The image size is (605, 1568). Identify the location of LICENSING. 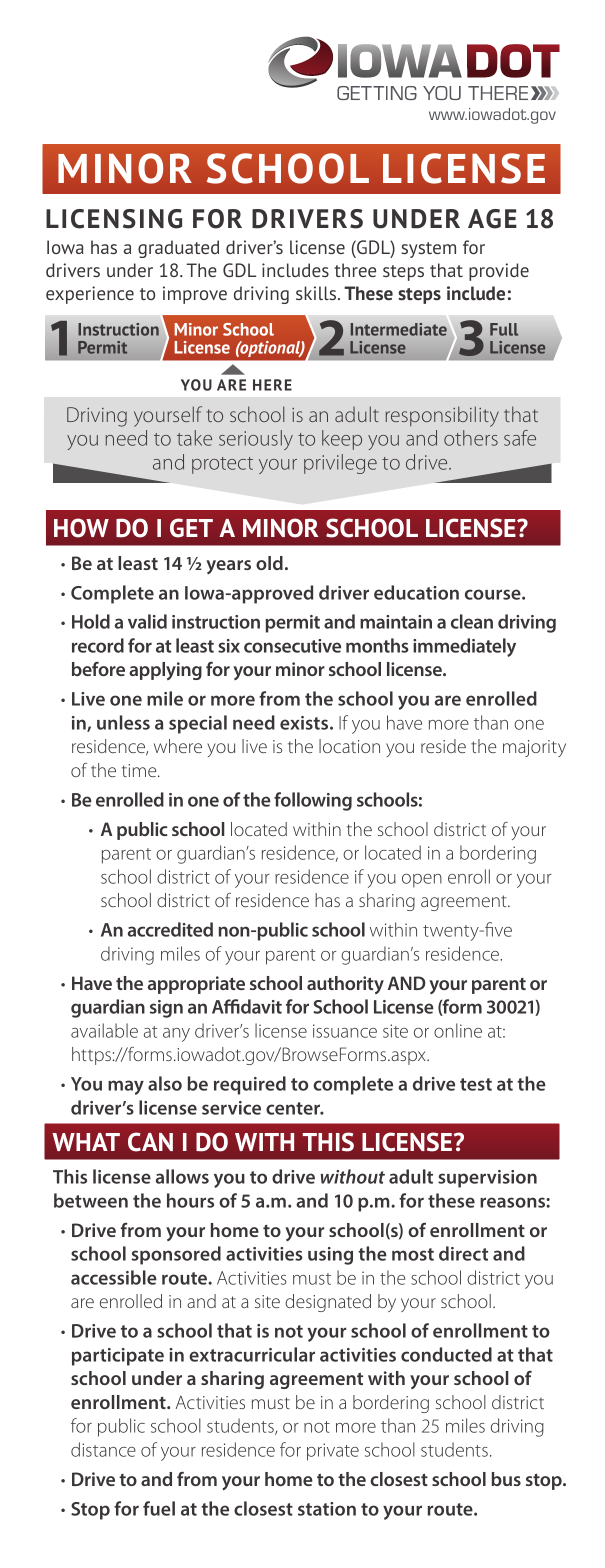
(114, 219).
